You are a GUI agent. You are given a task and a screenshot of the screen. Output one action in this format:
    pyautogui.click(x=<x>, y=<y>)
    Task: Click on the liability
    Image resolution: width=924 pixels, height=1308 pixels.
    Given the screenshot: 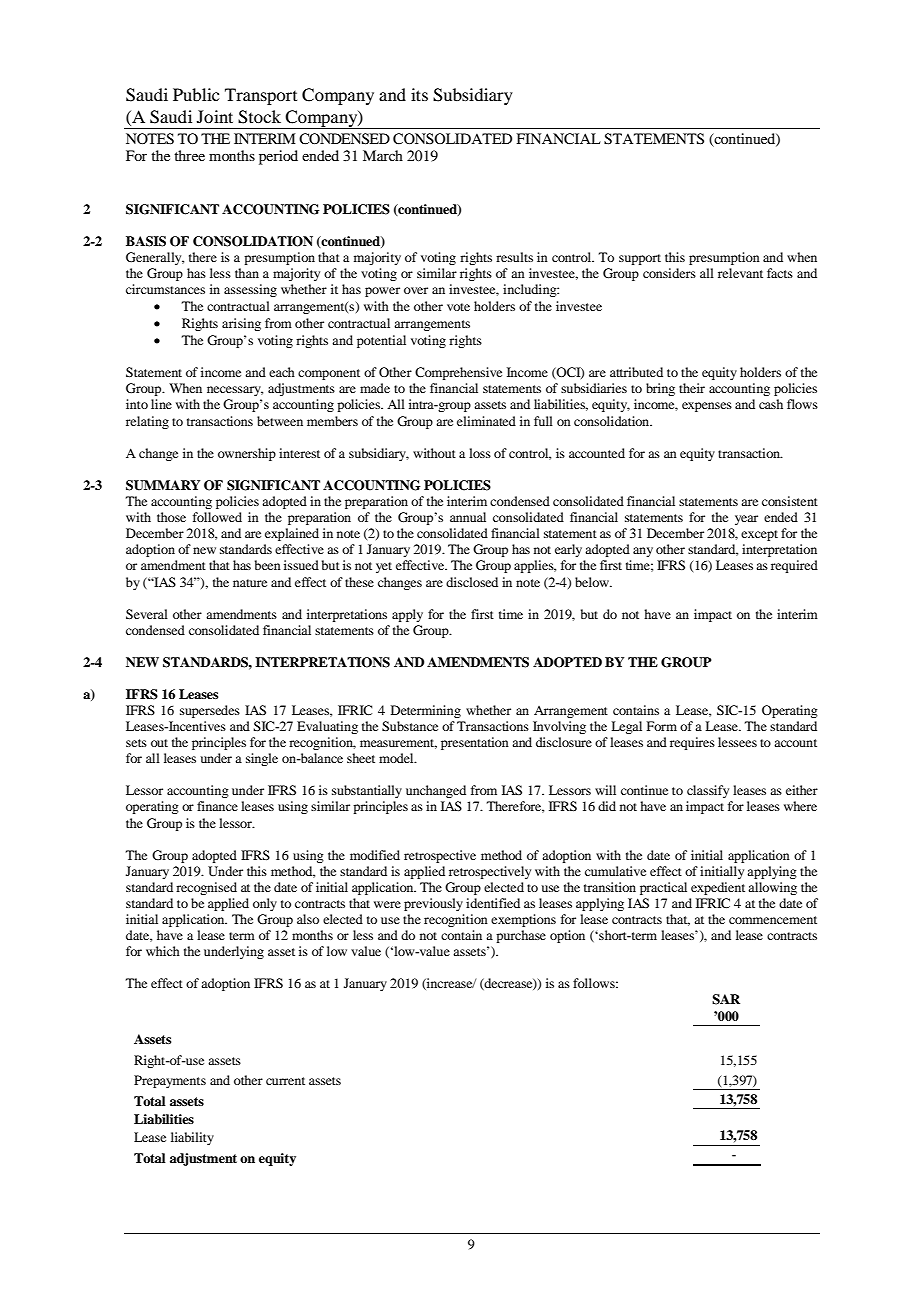 What is the action you would take?
    pyautogui.click(x=192, y=1138)
